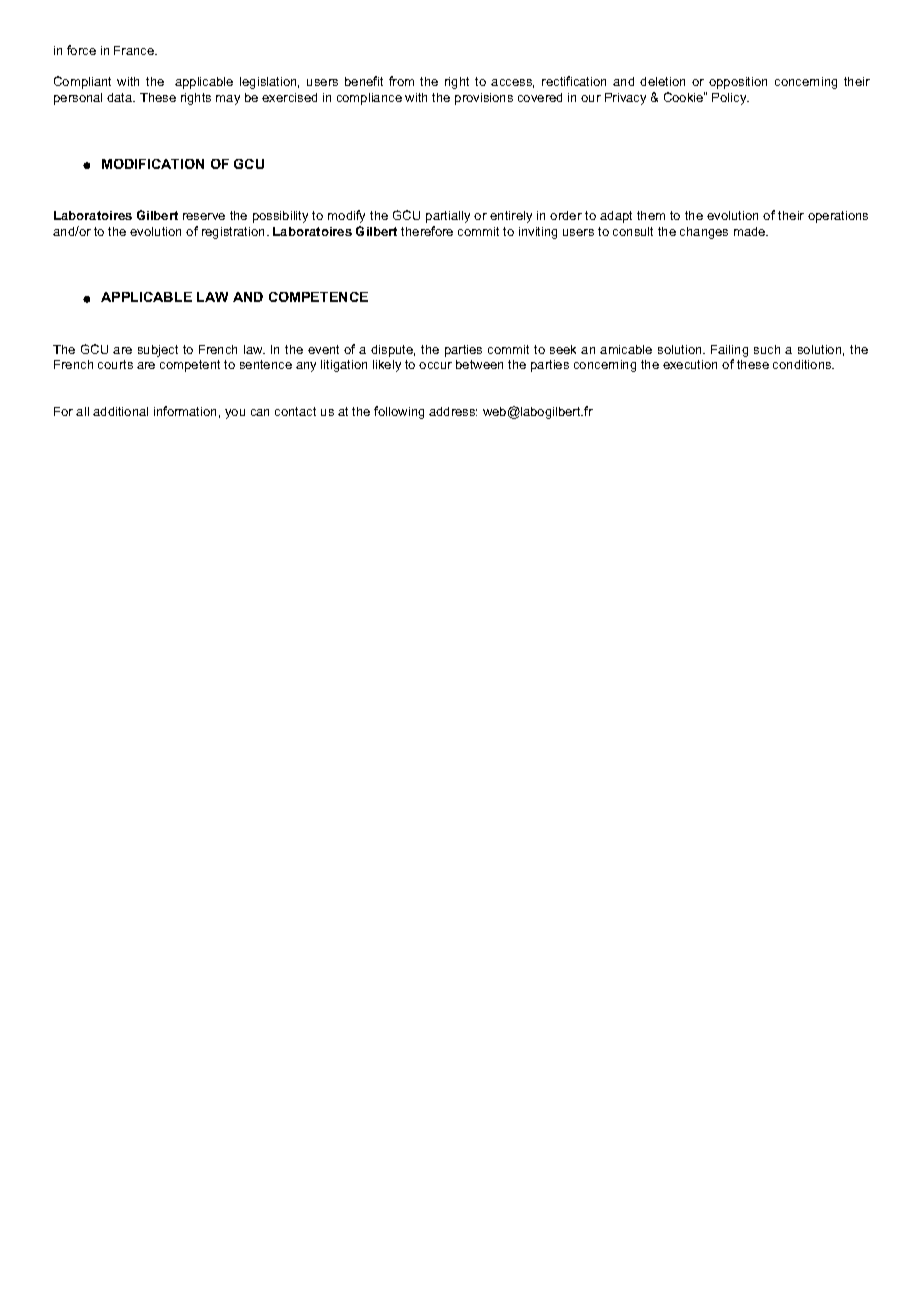 The image size is (924, 1308). I want to click on MODIFICATION, so click(153, 164).
